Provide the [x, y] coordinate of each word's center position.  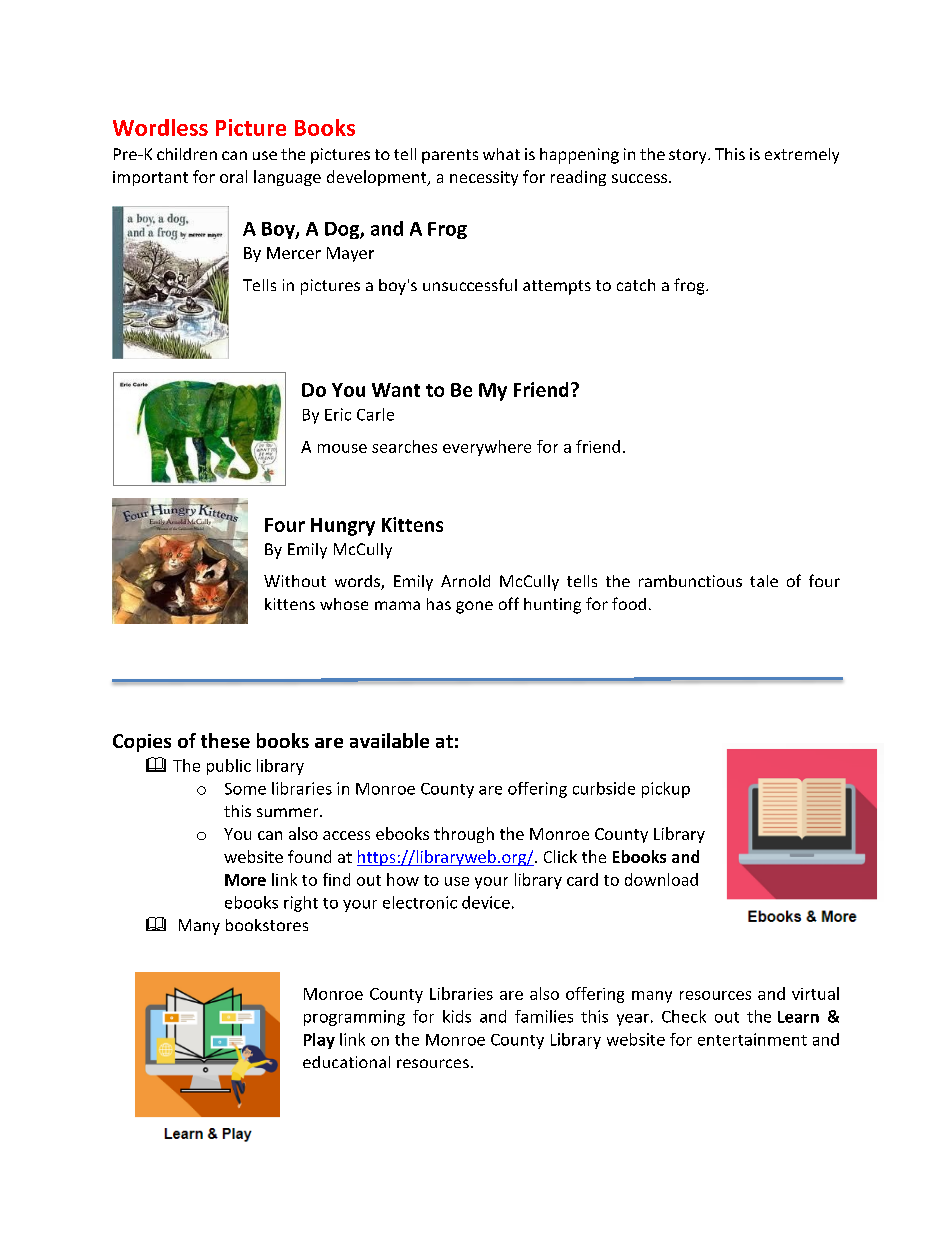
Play [319, 1041]
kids [457, 1016]
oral [233, 176]
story [689, 156]
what [501, 154]
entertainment [752, 1039]
